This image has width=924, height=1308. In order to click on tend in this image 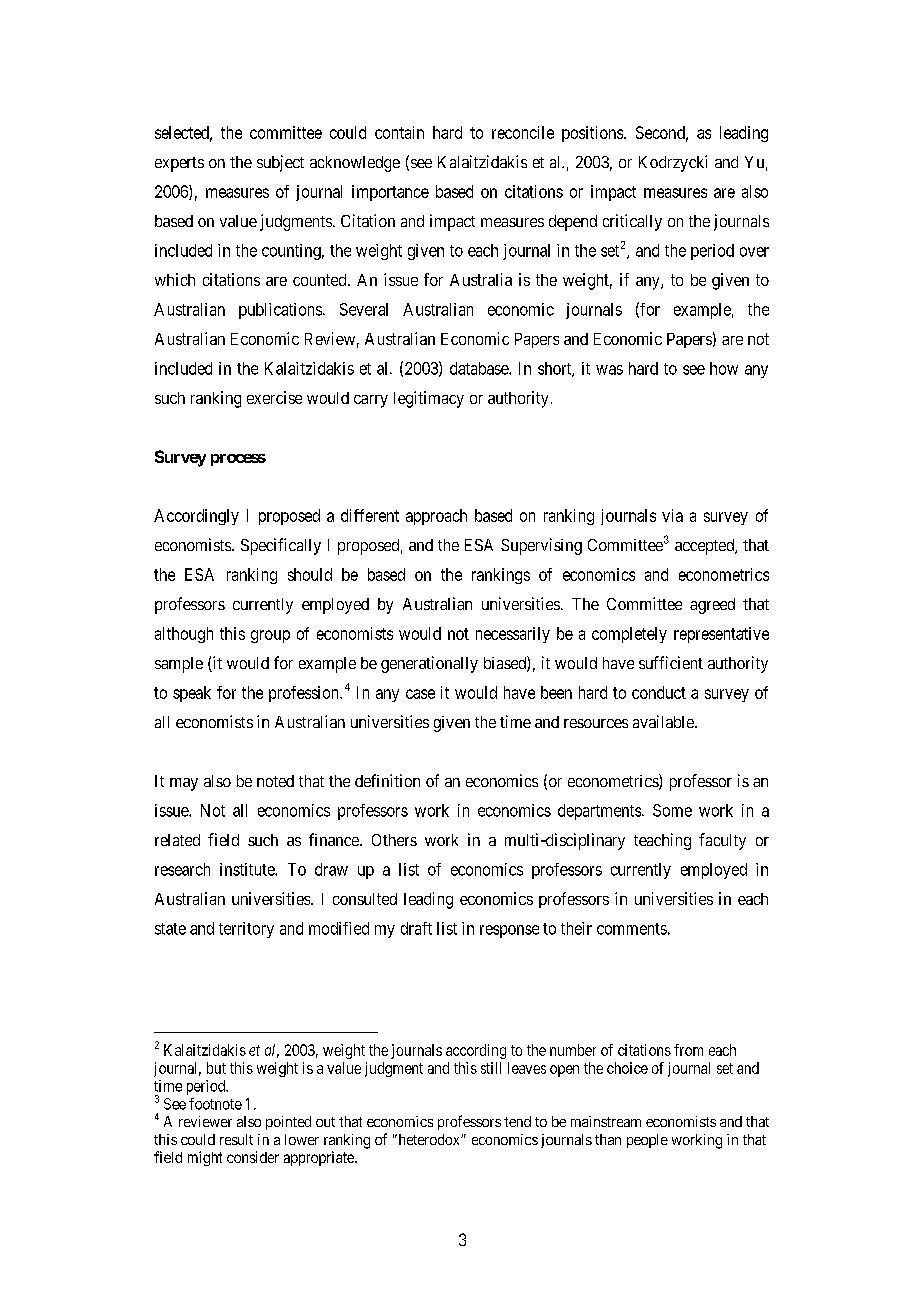, I will do `click(517, 1121)`.
